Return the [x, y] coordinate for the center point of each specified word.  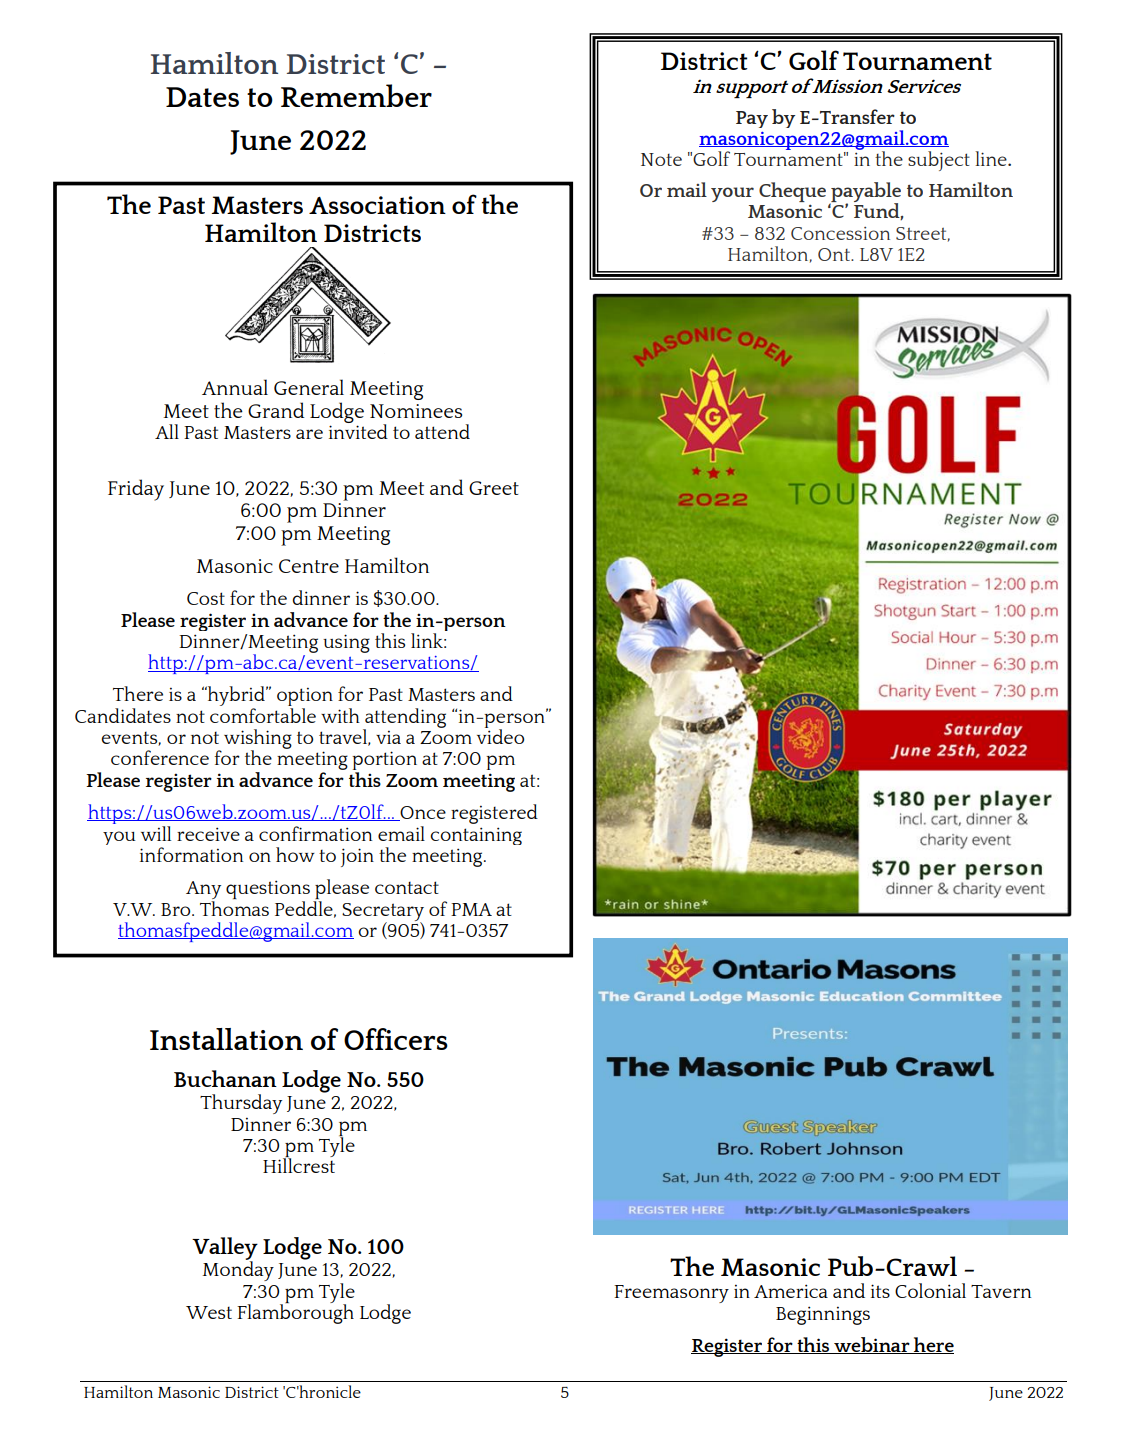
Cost [206, 598]
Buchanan [225, 1078]
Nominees [416, 411]
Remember [356, 95]
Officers [396, 1039]
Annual [235, 387]
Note [661, 159]
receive [208, 834]
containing [476, 836]
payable [865, 193]
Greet [494, 488]
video [500, 735]
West [209, 1312]
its [880, 1291]
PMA [471, 909]
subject [939, 161]
